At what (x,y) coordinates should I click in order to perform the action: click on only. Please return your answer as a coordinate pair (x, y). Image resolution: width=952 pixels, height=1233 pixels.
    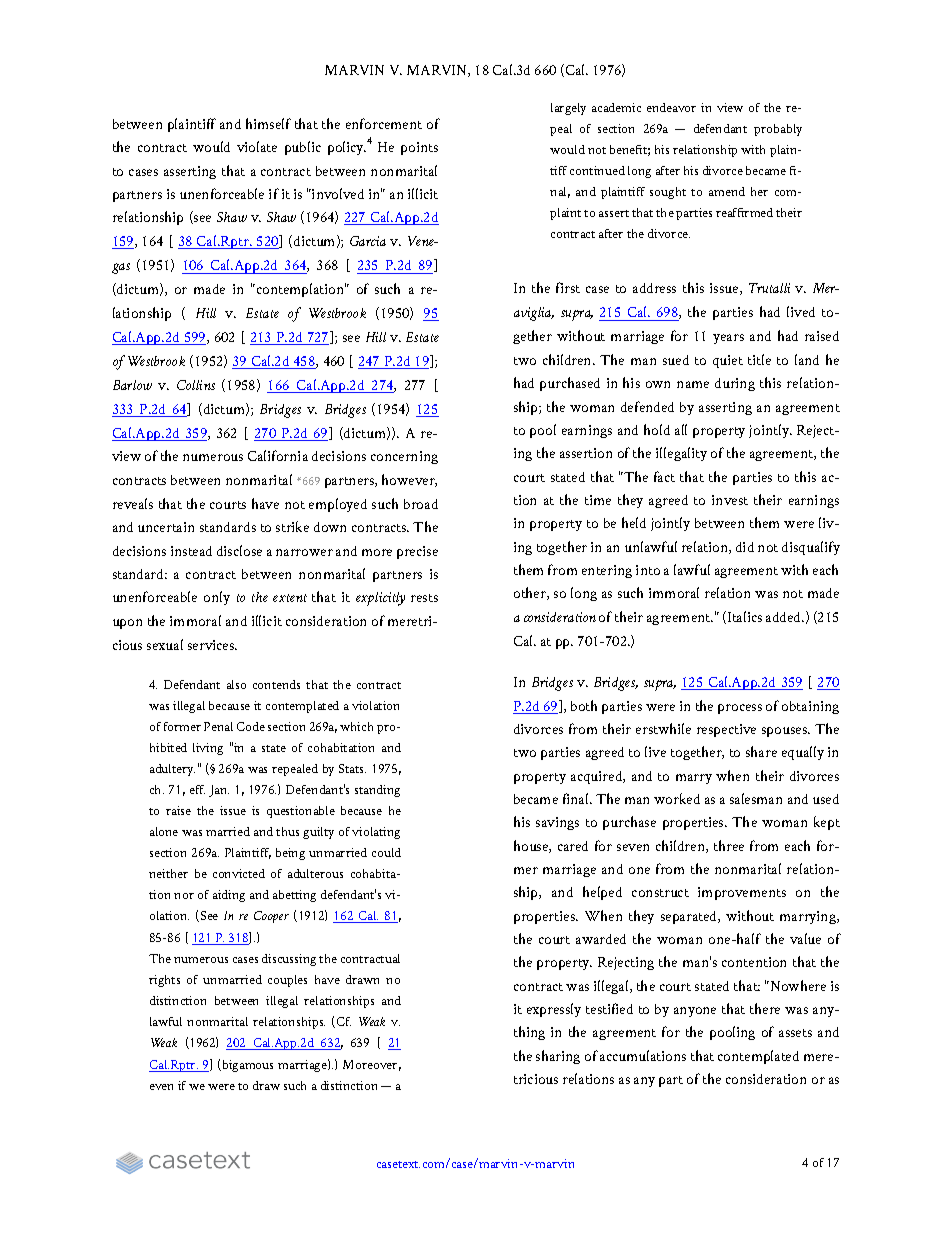
    Looking at the image, I should click on (217, 598).
